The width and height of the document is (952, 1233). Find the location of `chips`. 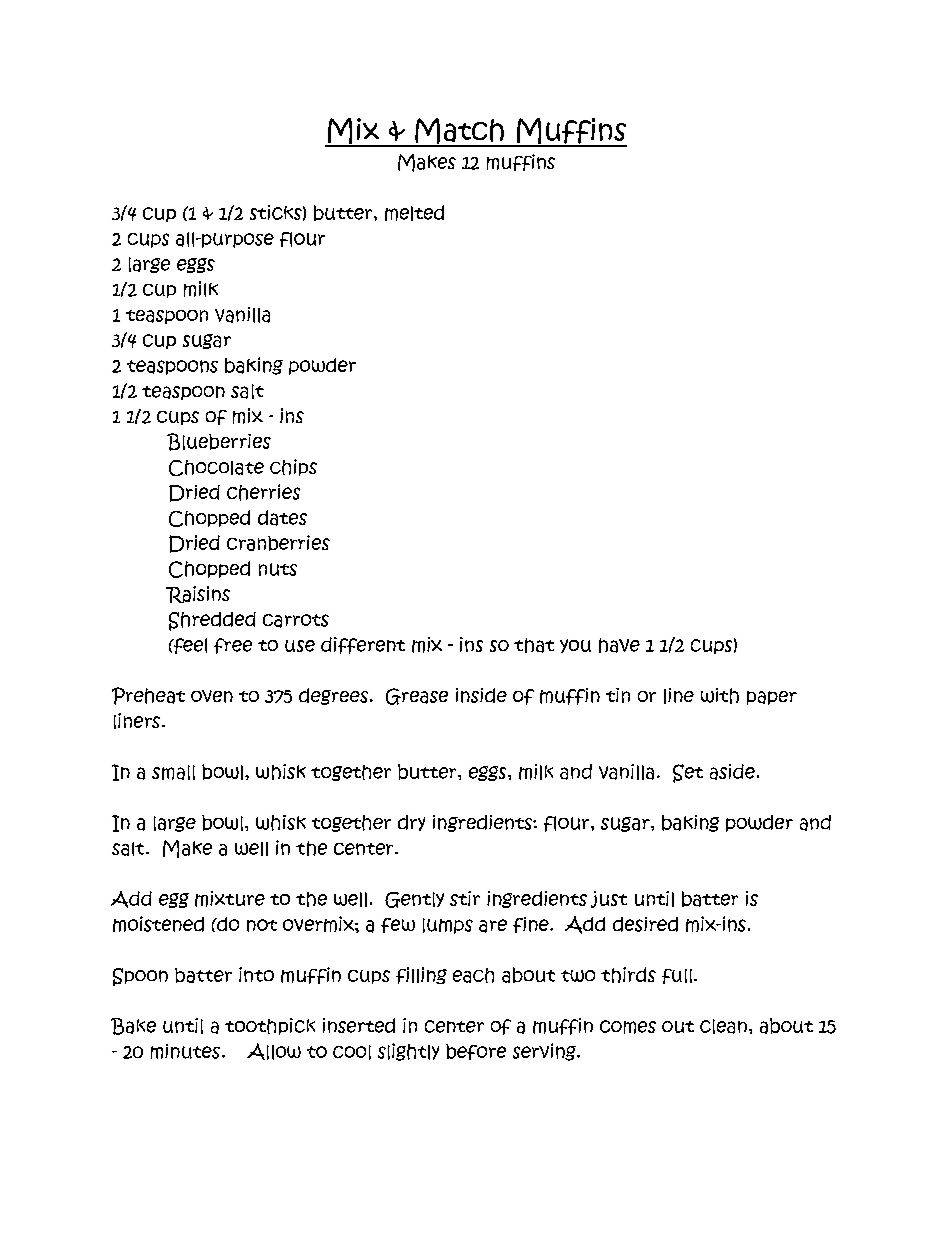

chips is located at coordinates (293, 467).
